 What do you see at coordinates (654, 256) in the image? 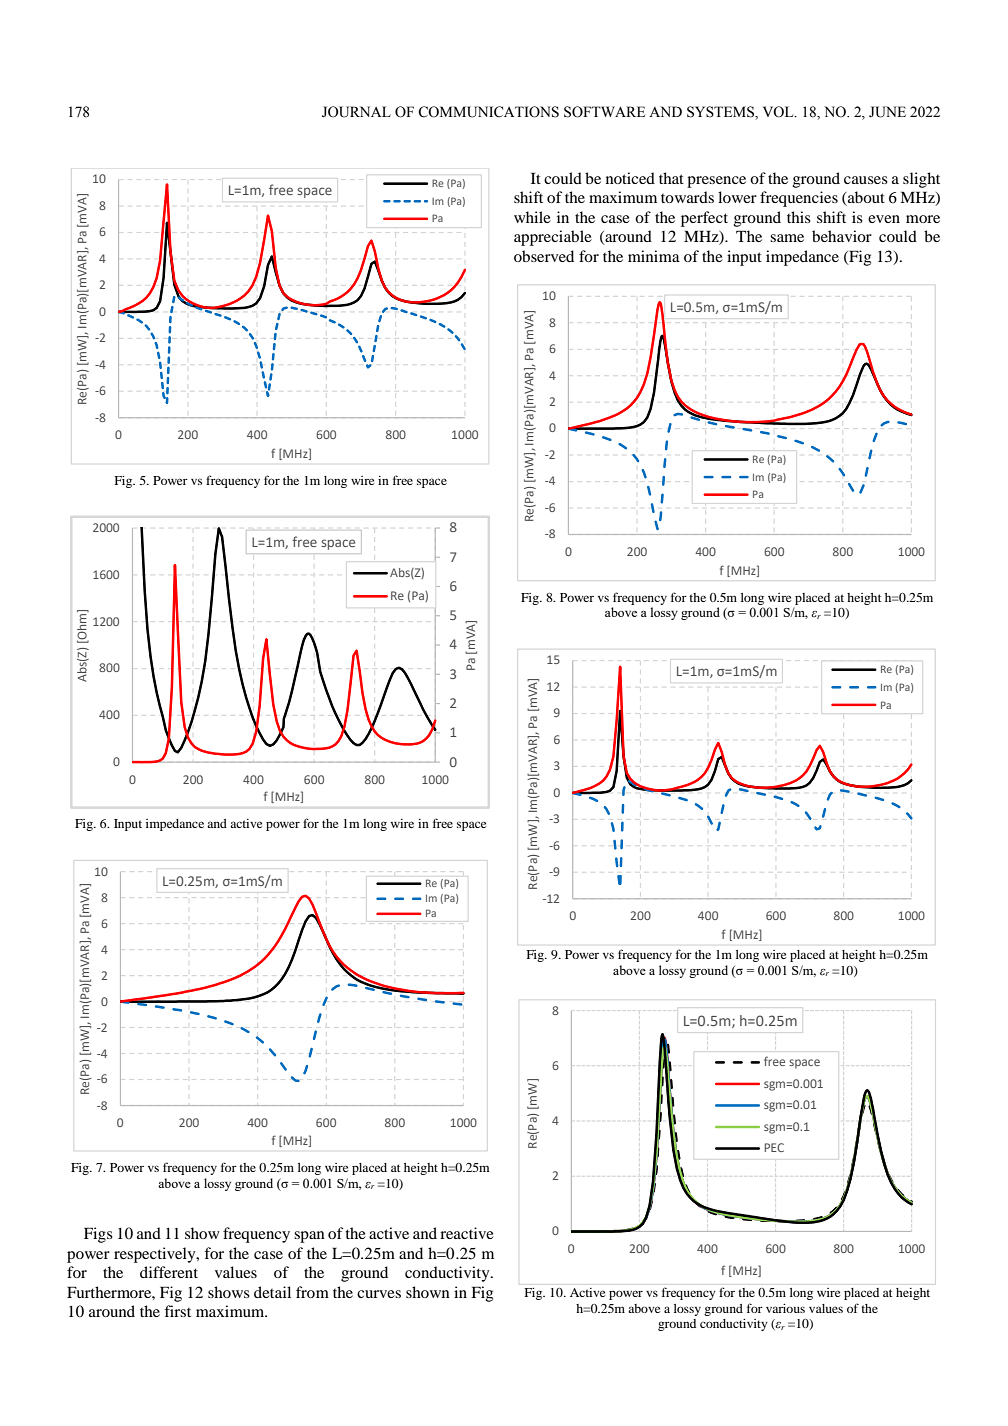
I see `minima` at bounding box center [654, 256].
